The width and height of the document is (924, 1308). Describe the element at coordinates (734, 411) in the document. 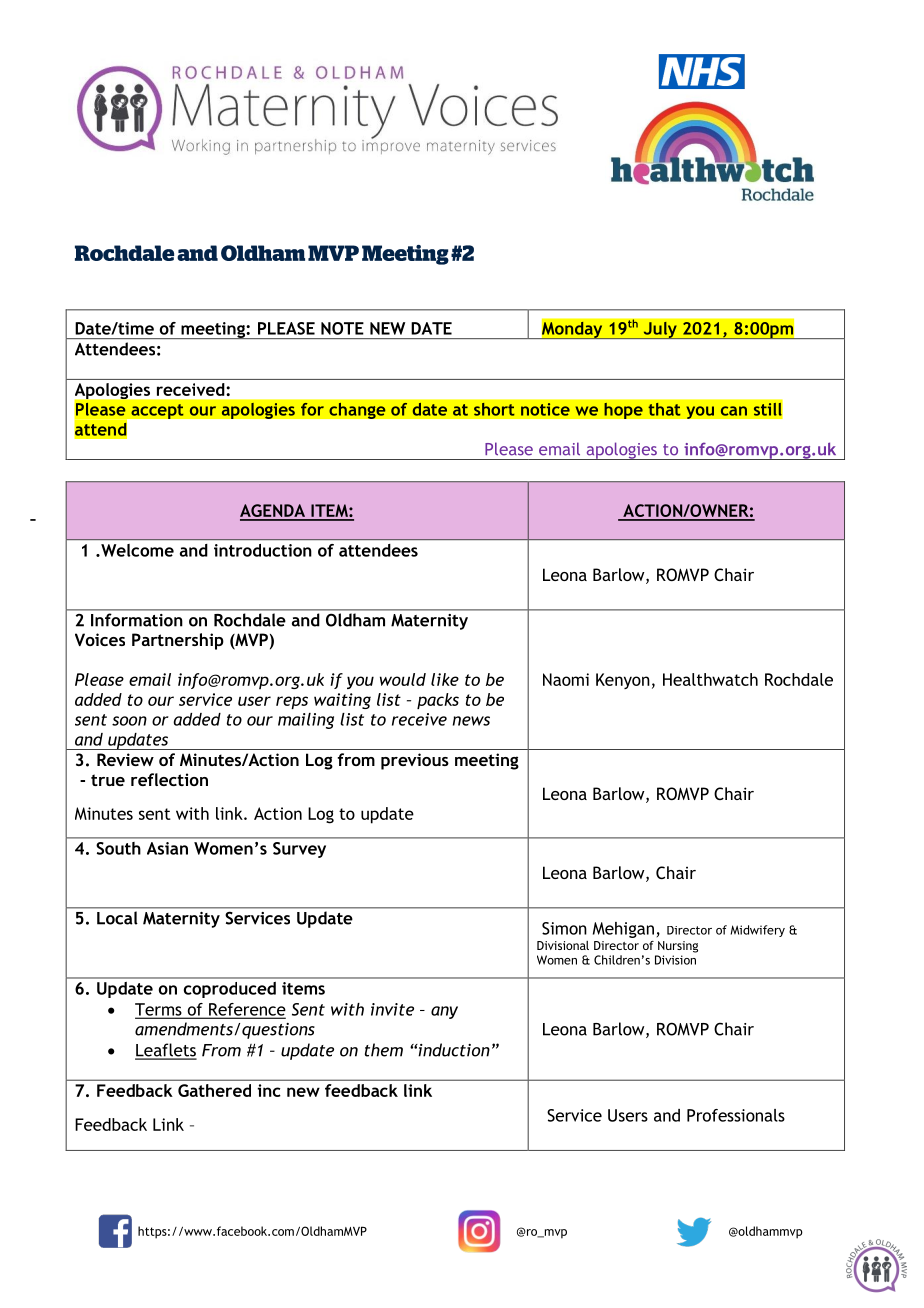

I see `can` at that location.
